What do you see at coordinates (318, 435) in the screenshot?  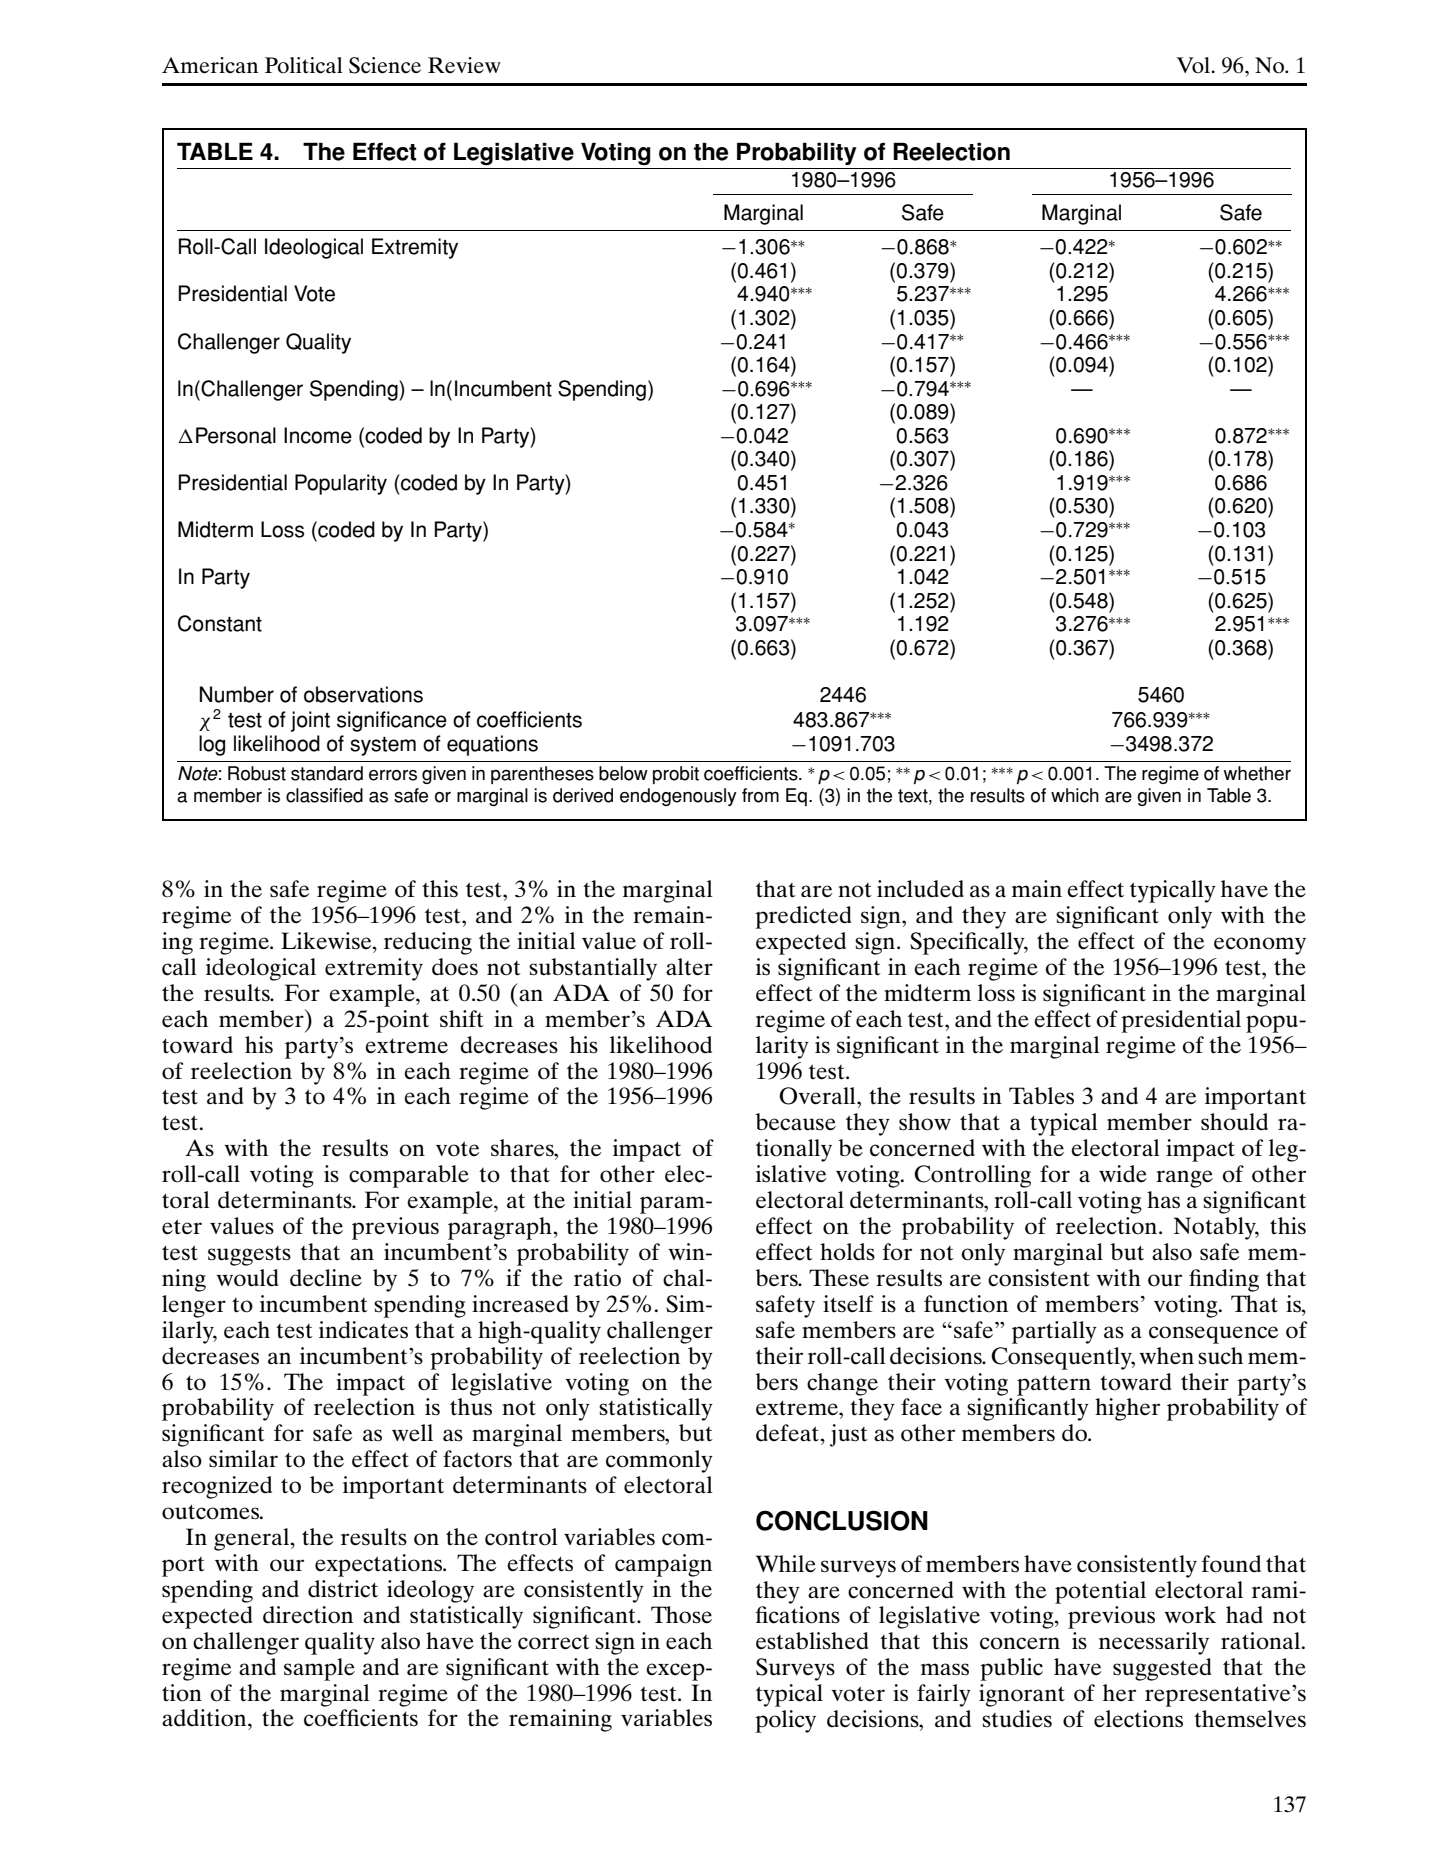 I see `Income` at bounding box center [318, 435].
